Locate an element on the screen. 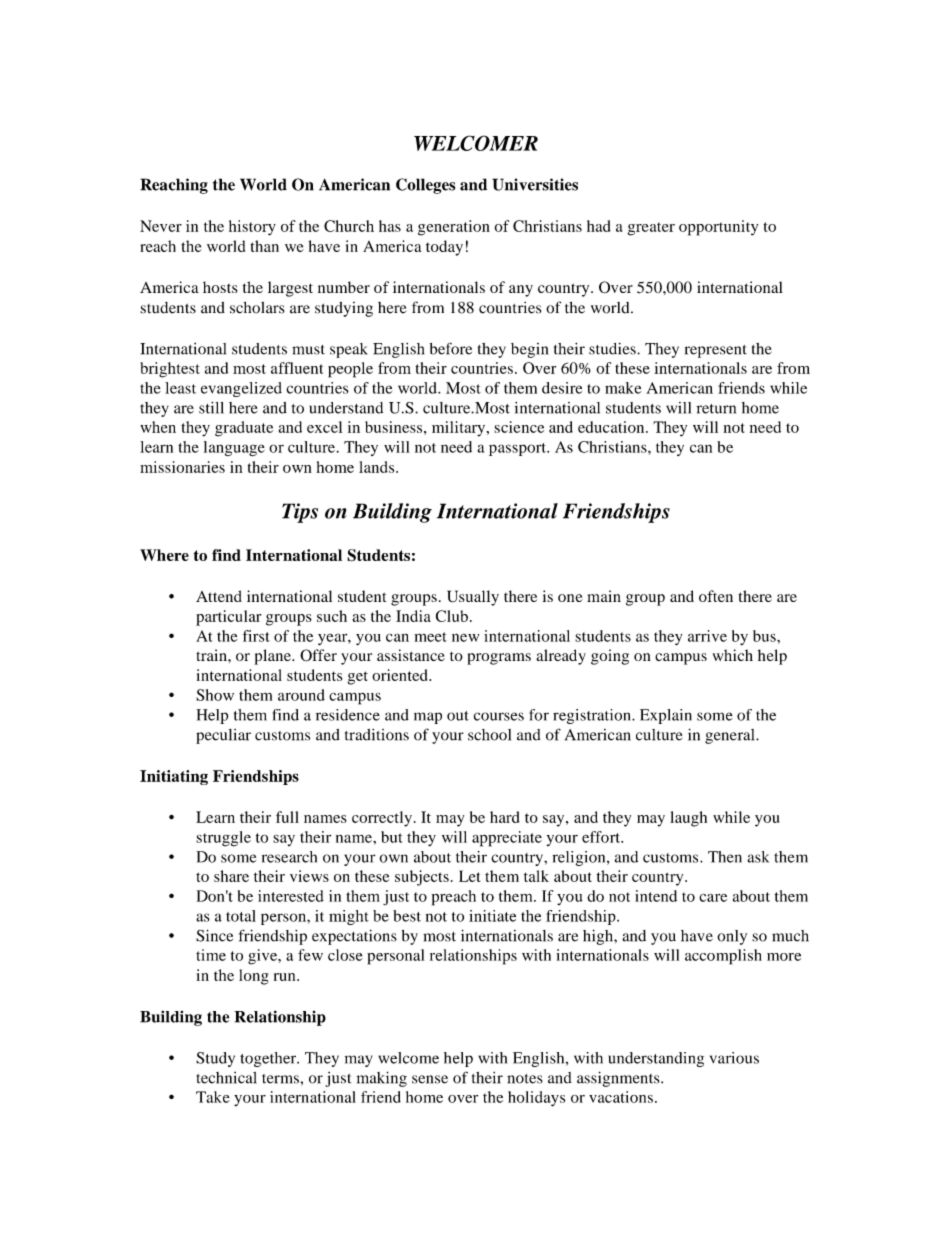 The image size is (952, 1233). various is located at coordinates (734, 1058).
